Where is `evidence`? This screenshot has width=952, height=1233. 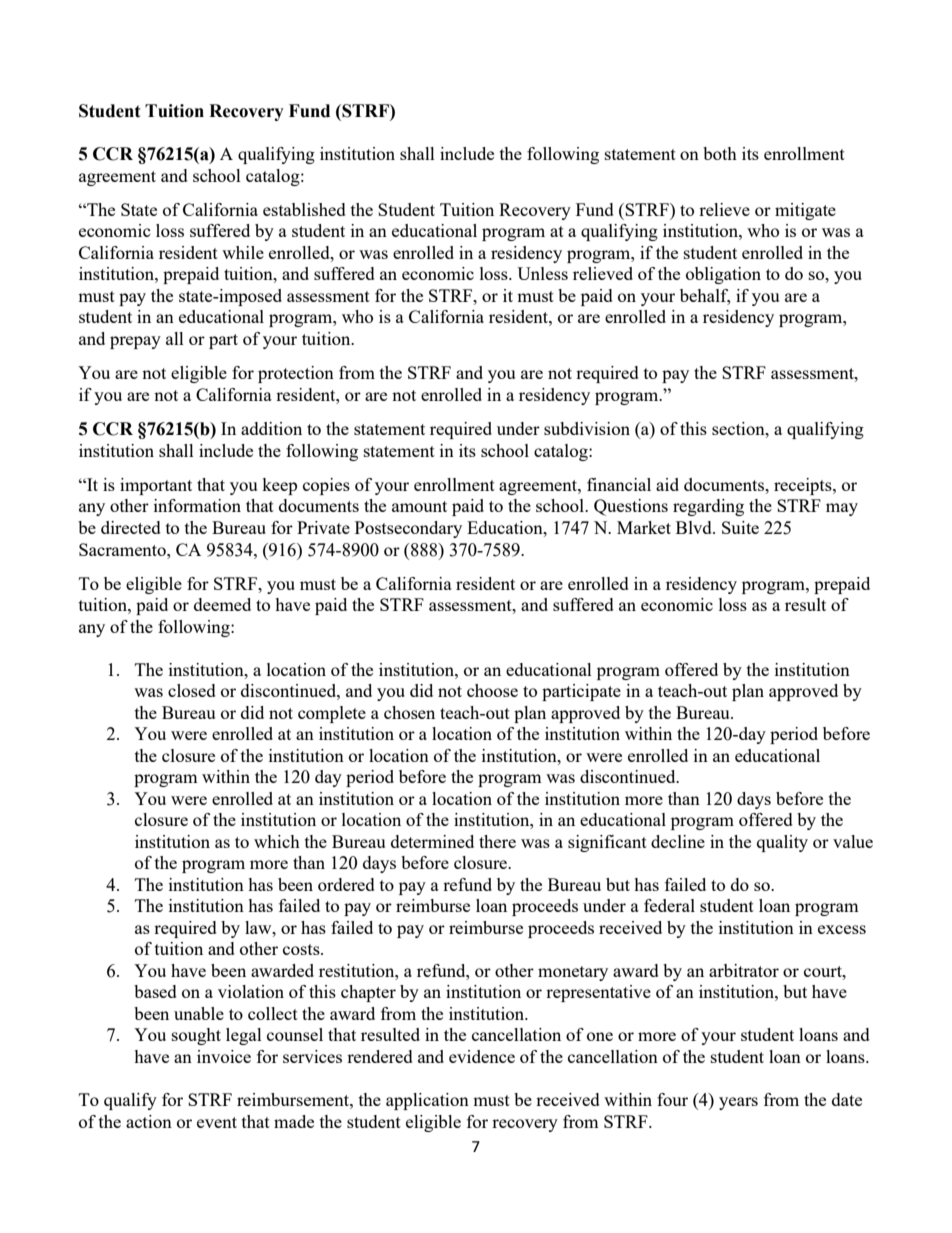
evidence is located at coordinates (482, 1056).
